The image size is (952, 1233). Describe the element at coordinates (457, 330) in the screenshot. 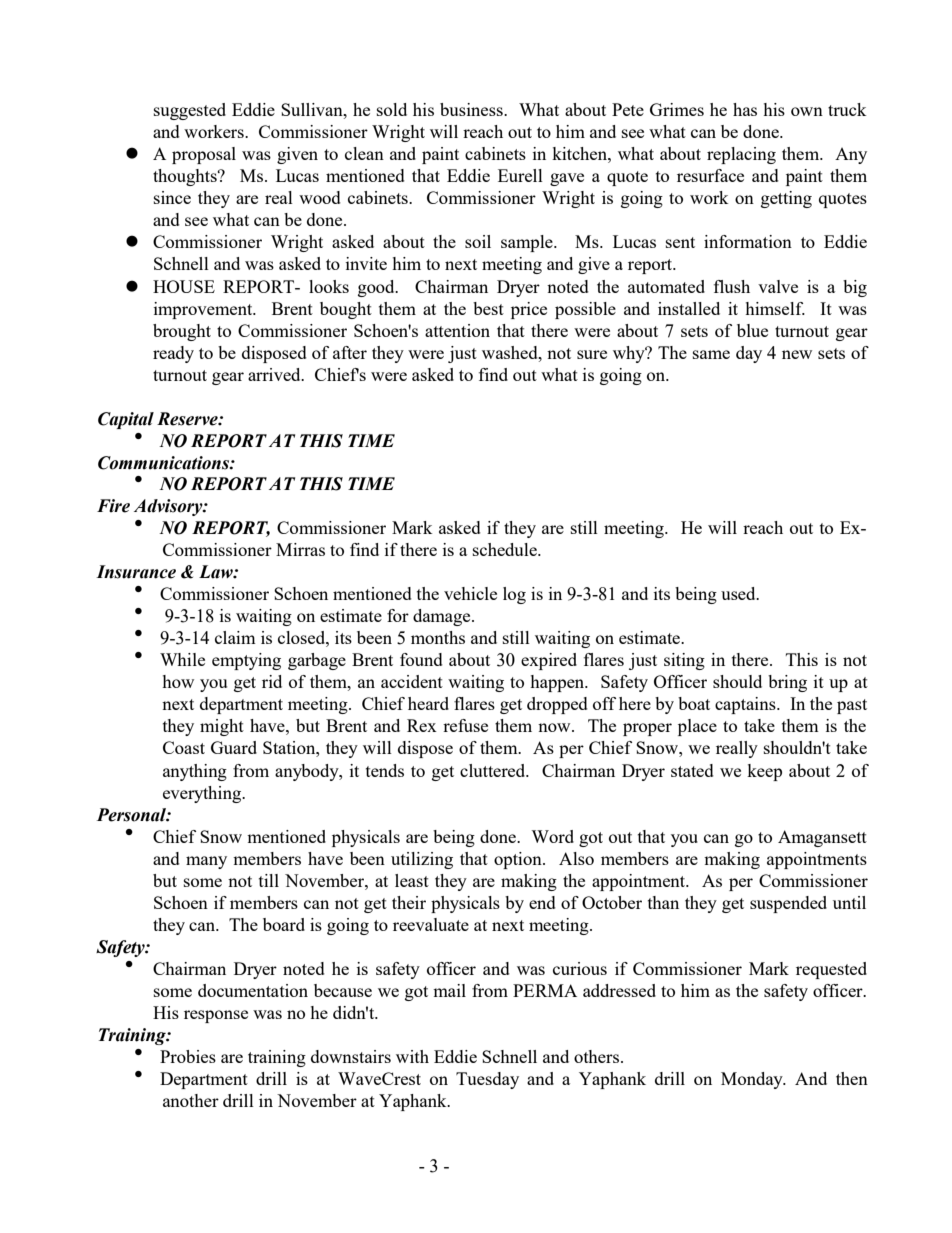

I see `attention` at that location.
